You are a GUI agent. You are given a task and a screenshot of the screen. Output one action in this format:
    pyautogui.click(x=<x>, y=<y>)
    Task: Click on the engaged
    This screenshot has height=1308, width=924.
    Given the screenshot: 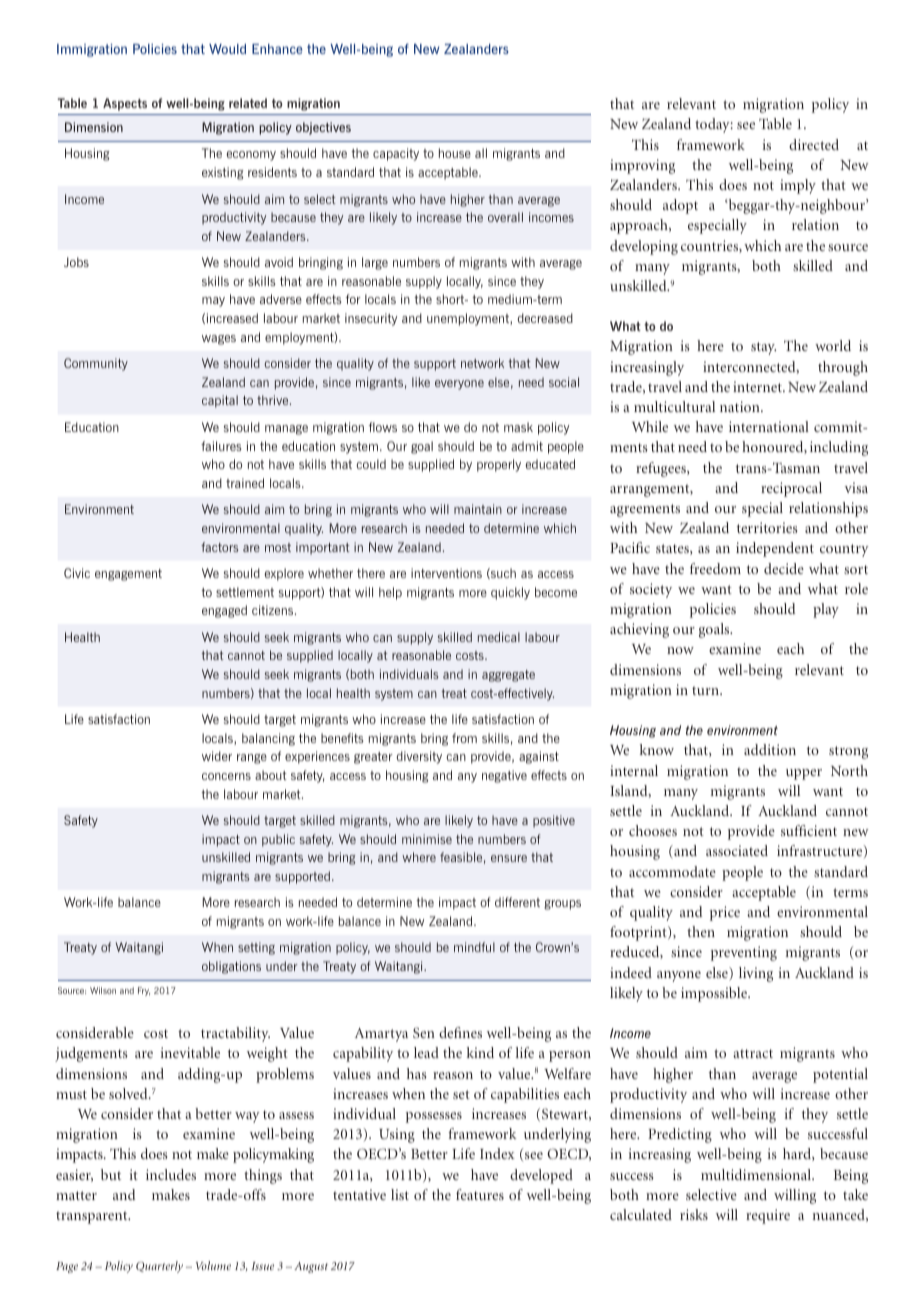 What is the action you would take?
    pyautogui.click(x=224, y=611)
